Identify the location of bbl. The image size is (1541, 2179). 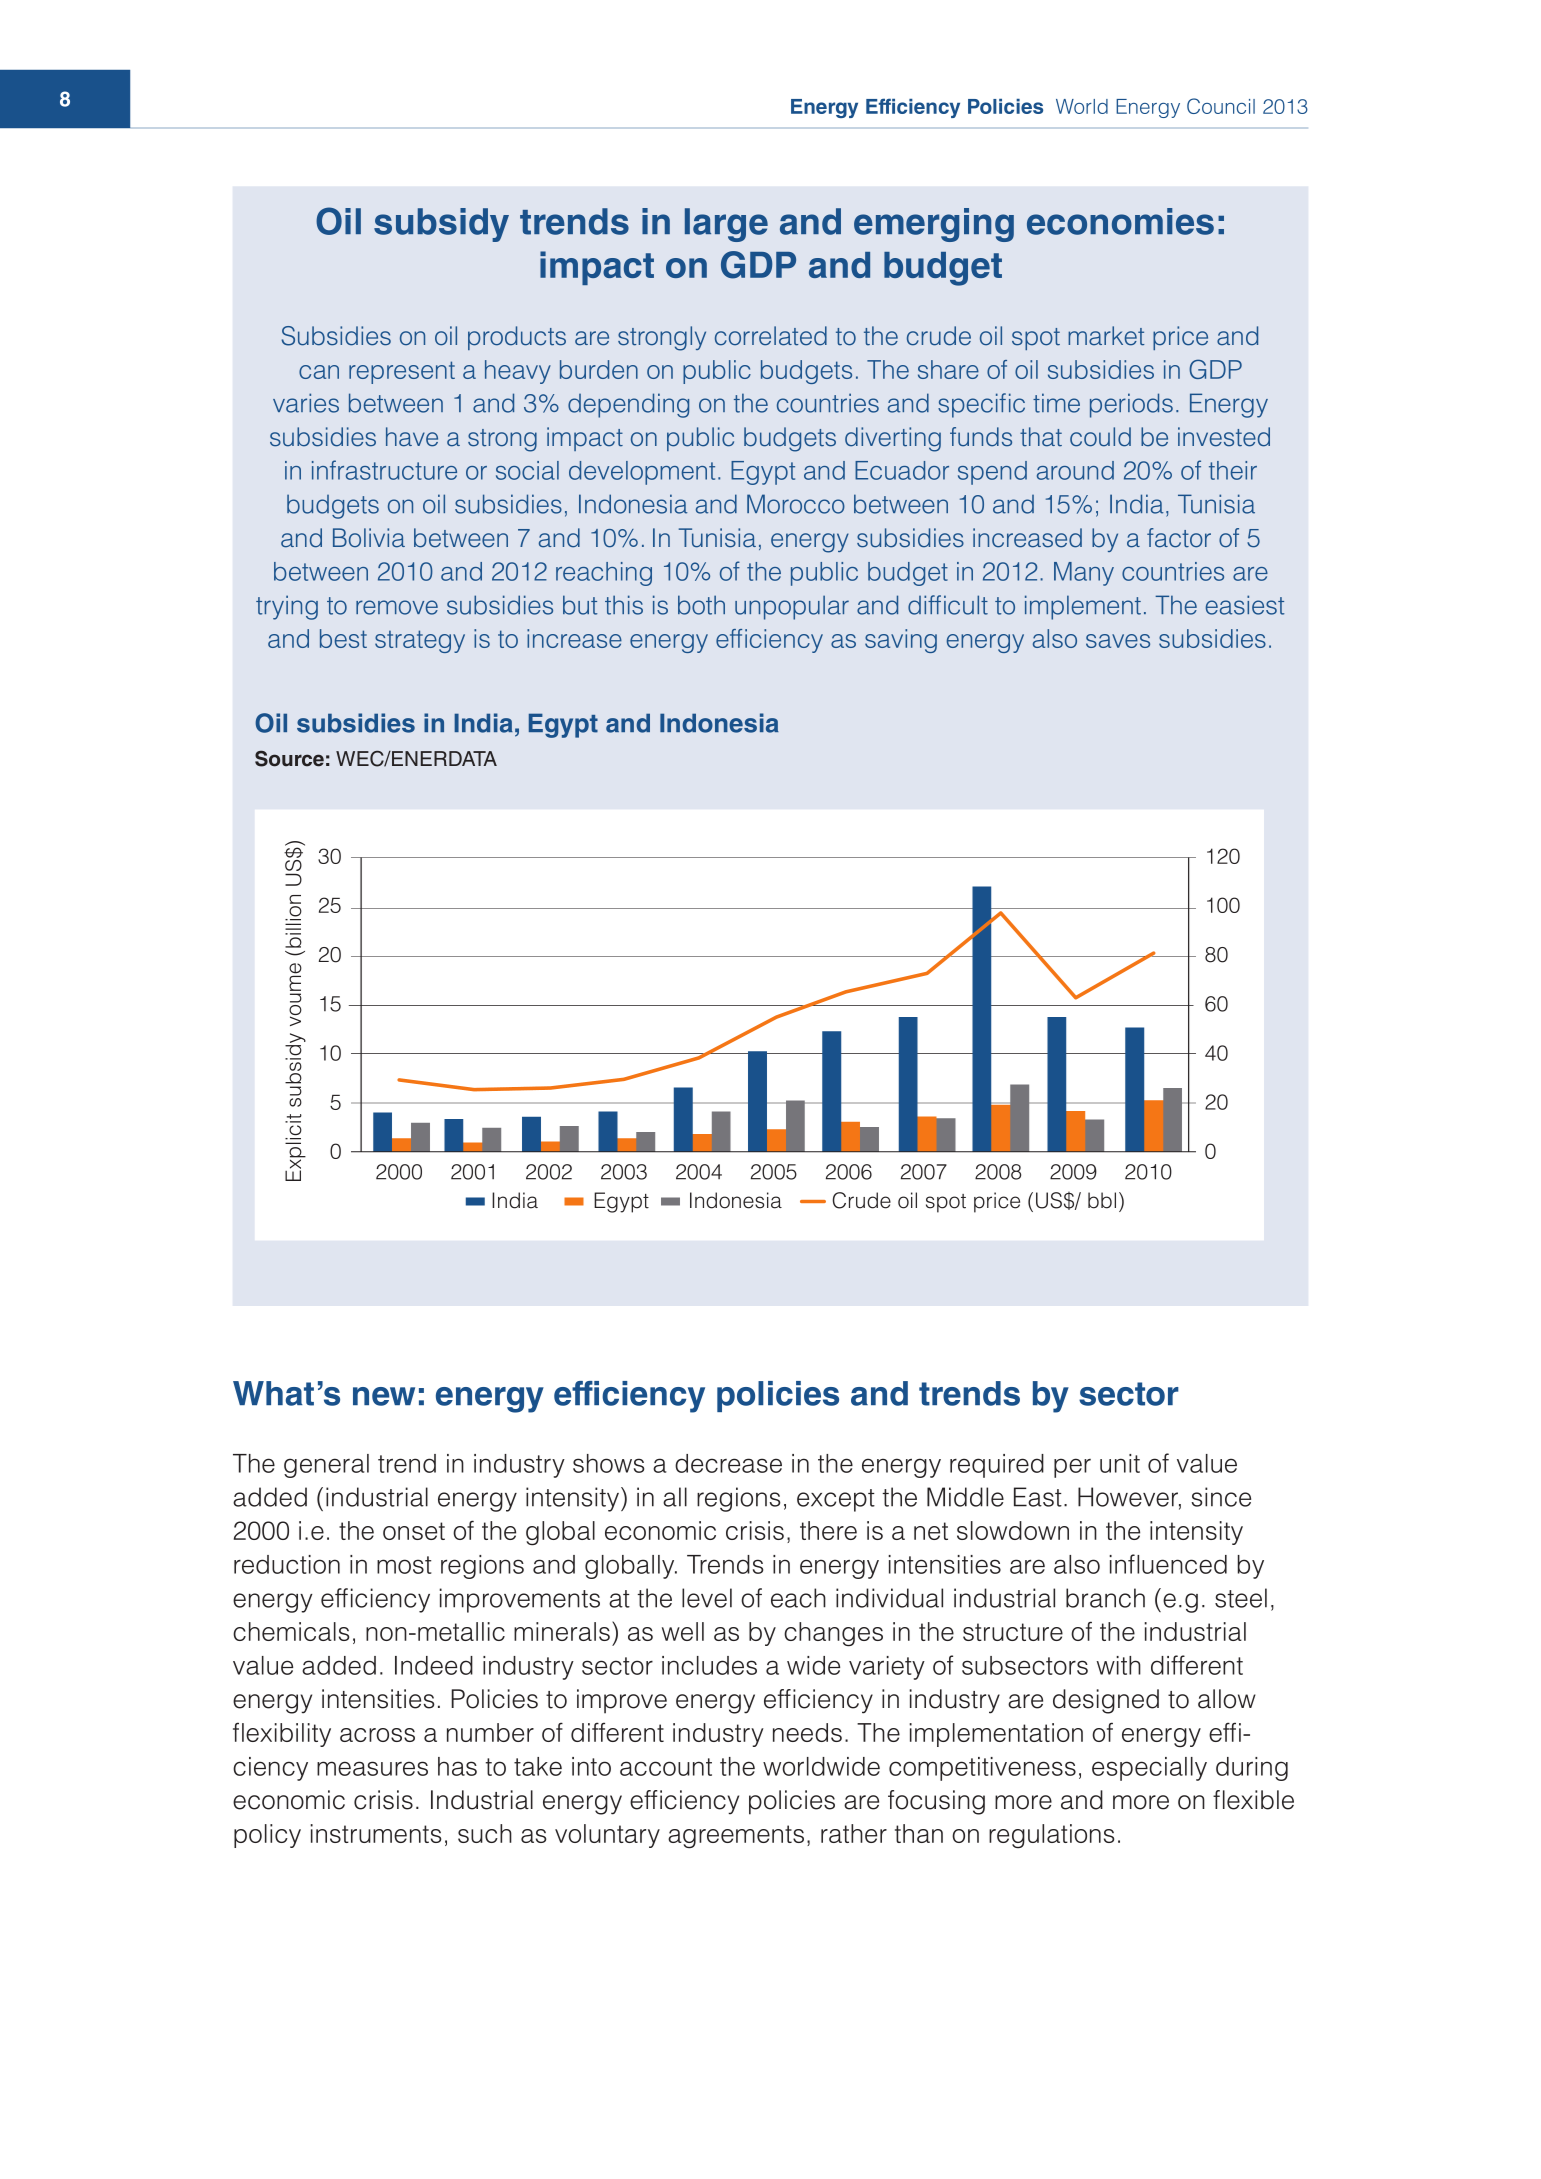
(1102, 1200).
